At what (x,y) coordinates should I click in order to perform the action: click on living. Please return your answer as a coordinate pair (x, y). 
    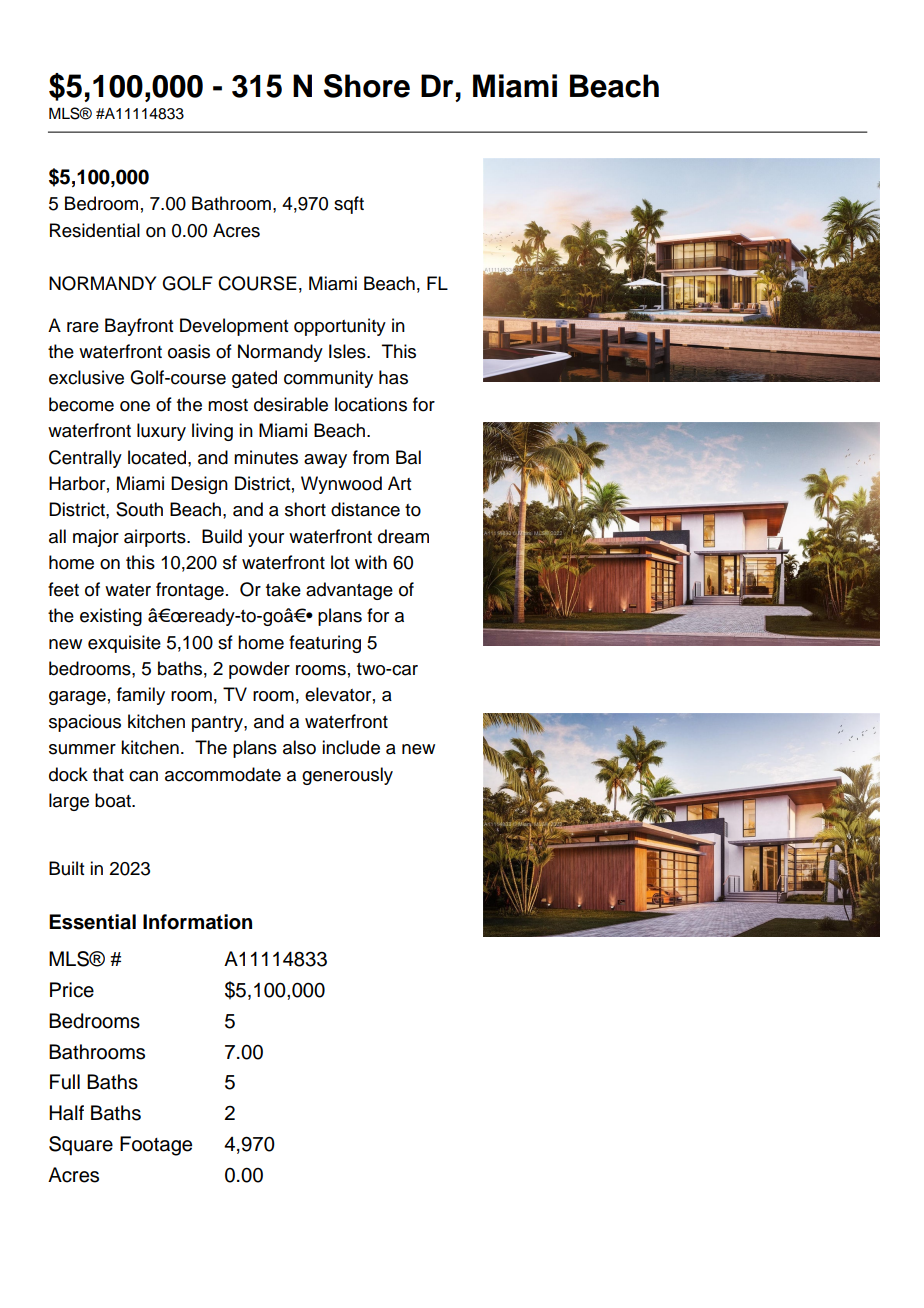
    Looking at the image, I should click on (212, 432).
